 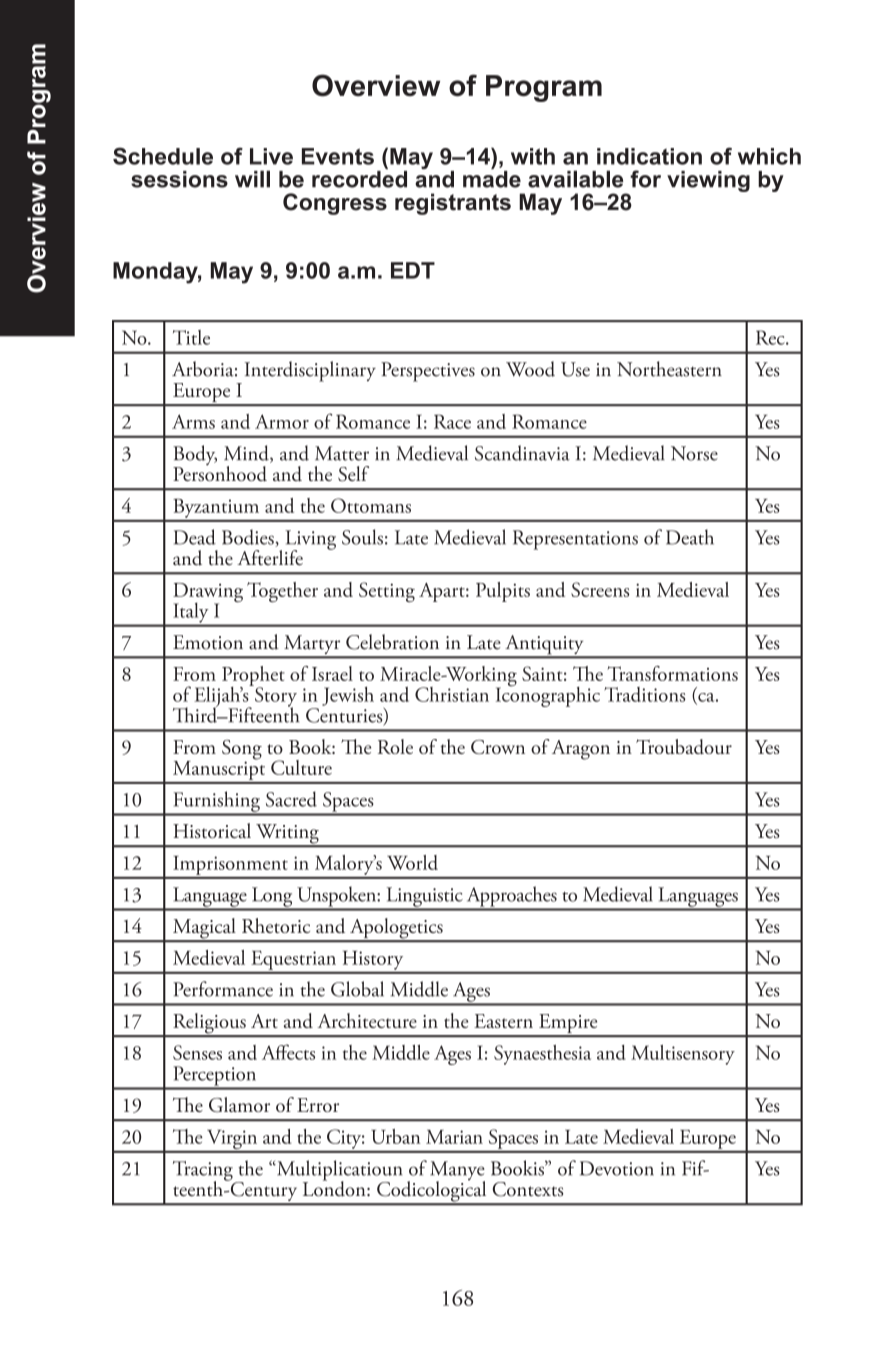 I want to click on will, so click(x=252, y=179).
